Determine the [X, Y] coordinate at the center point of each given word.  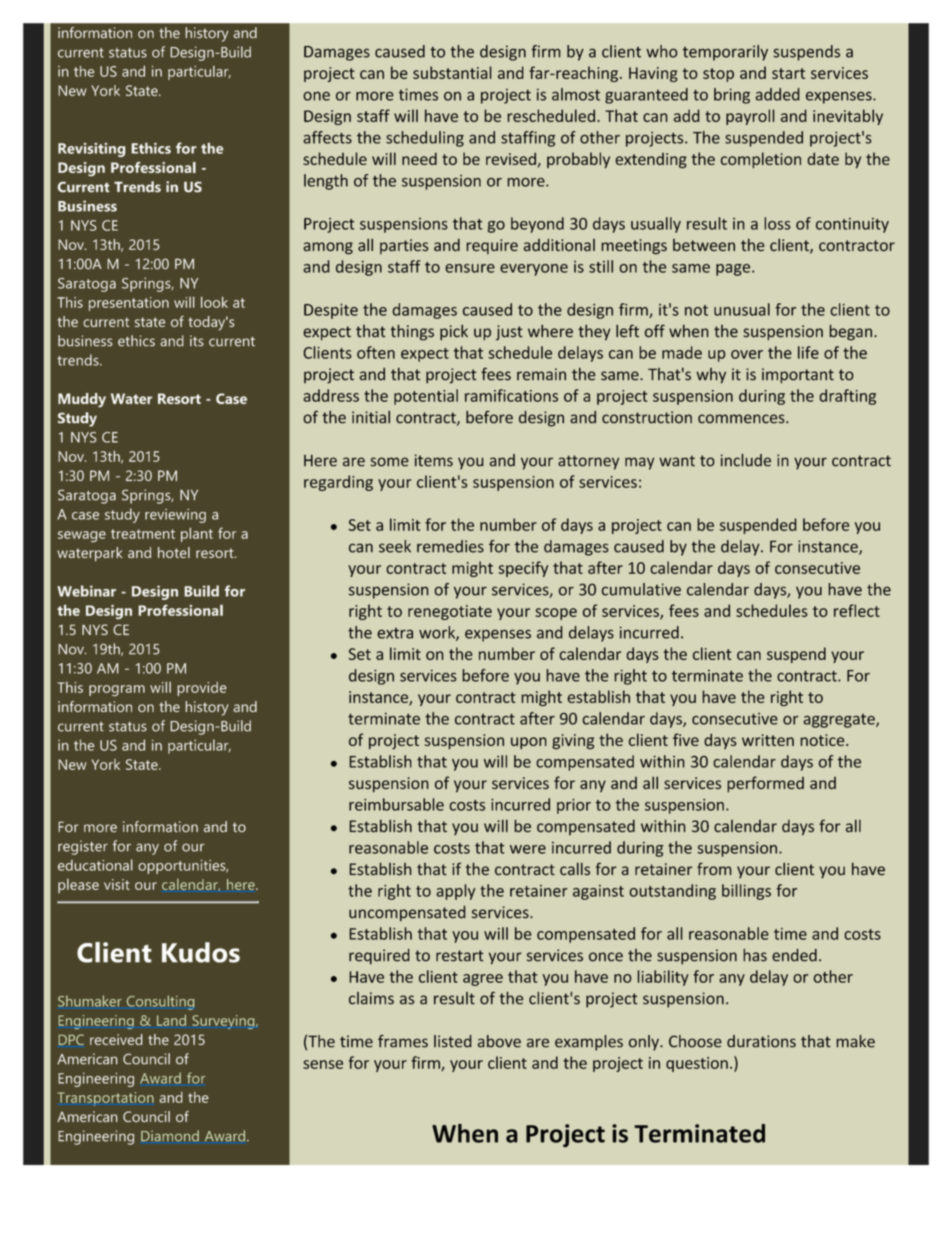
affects [327, 137]
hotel [174, 552]
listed [453, 1041]
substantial [452, 72]
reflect [857, 610]
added [777, 94]
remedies [450, 546]
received [116, 1039]
